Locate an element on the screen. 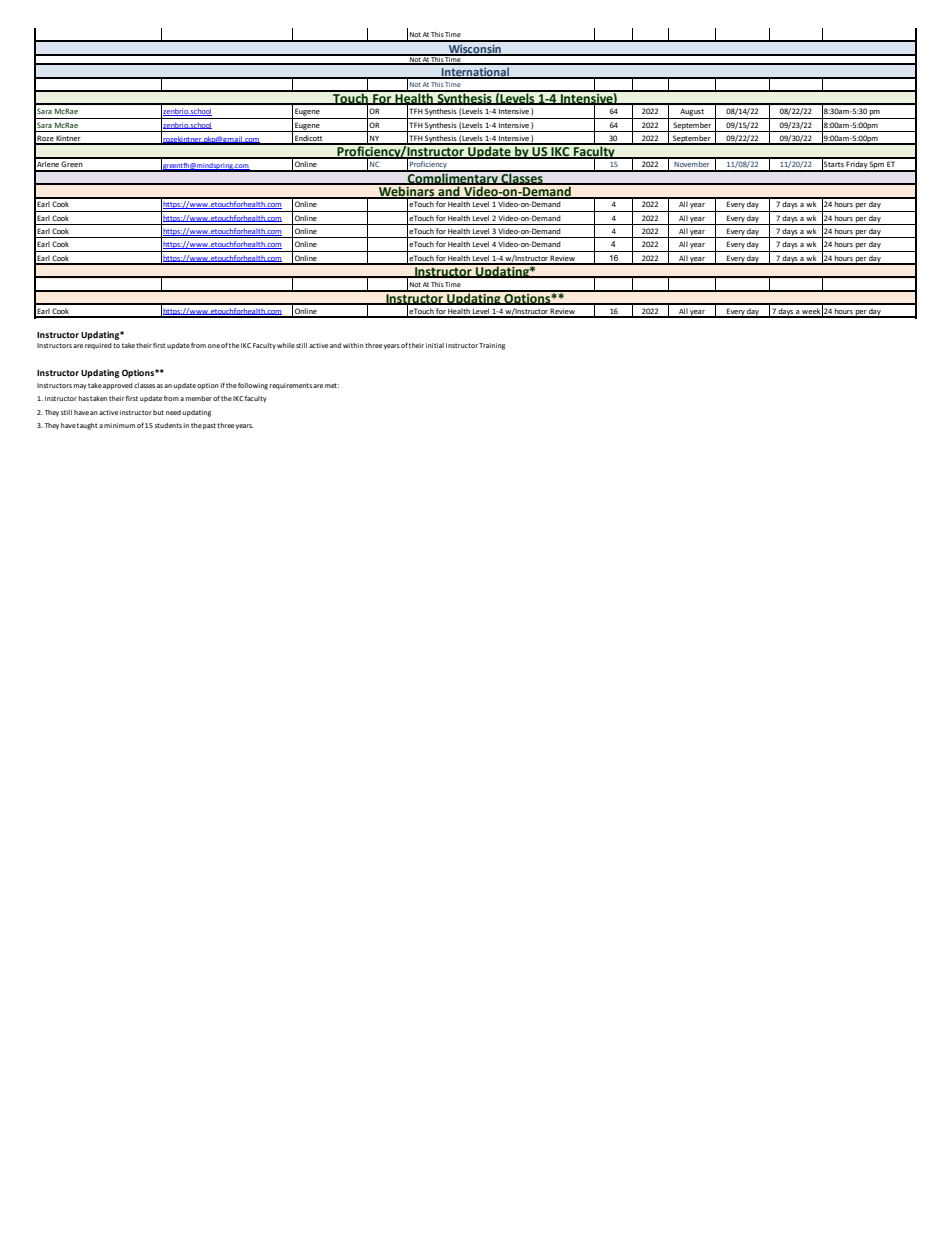 The image size is (952, 1233). member is located at coordinates (198, 398).
